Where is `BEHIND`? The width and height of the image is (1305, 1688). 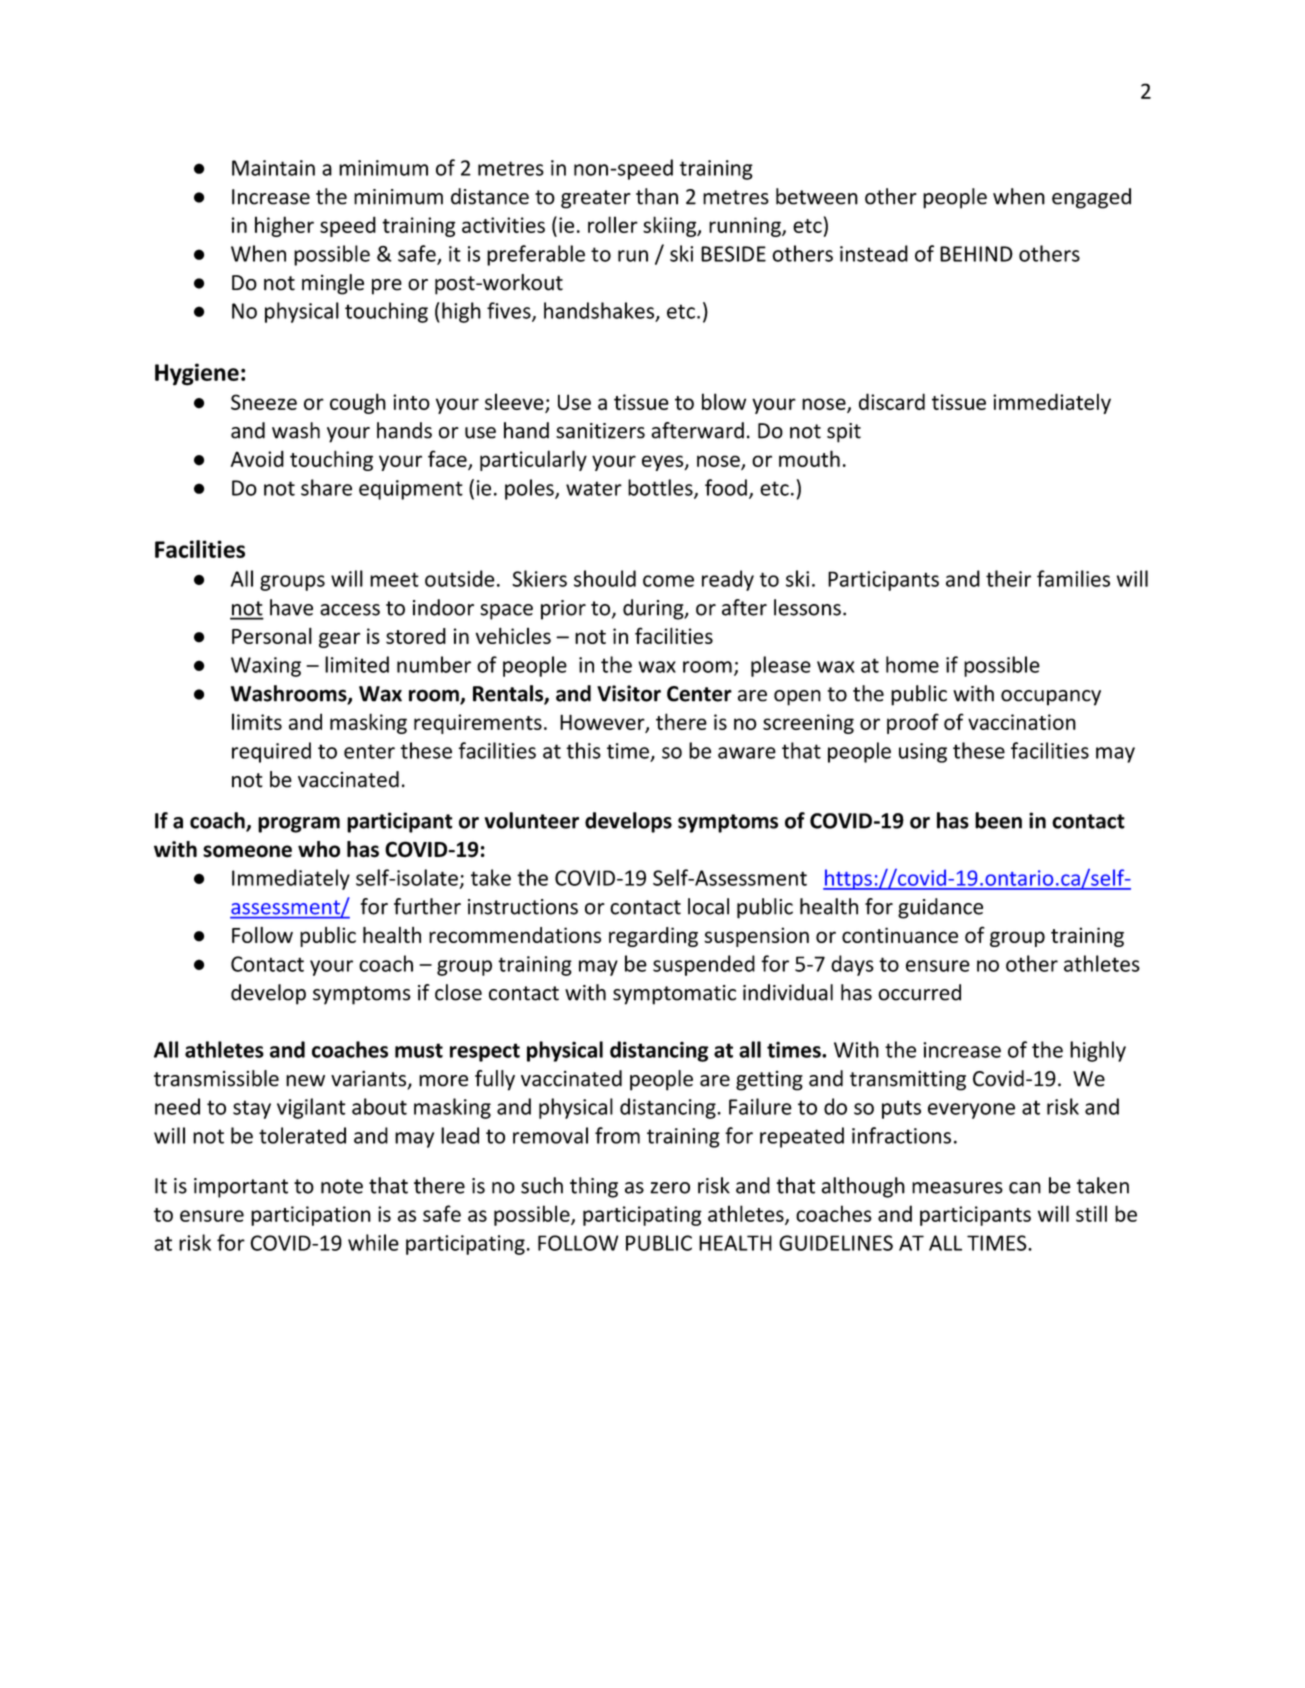 BEHIND is located at coordinates (976, 254).
